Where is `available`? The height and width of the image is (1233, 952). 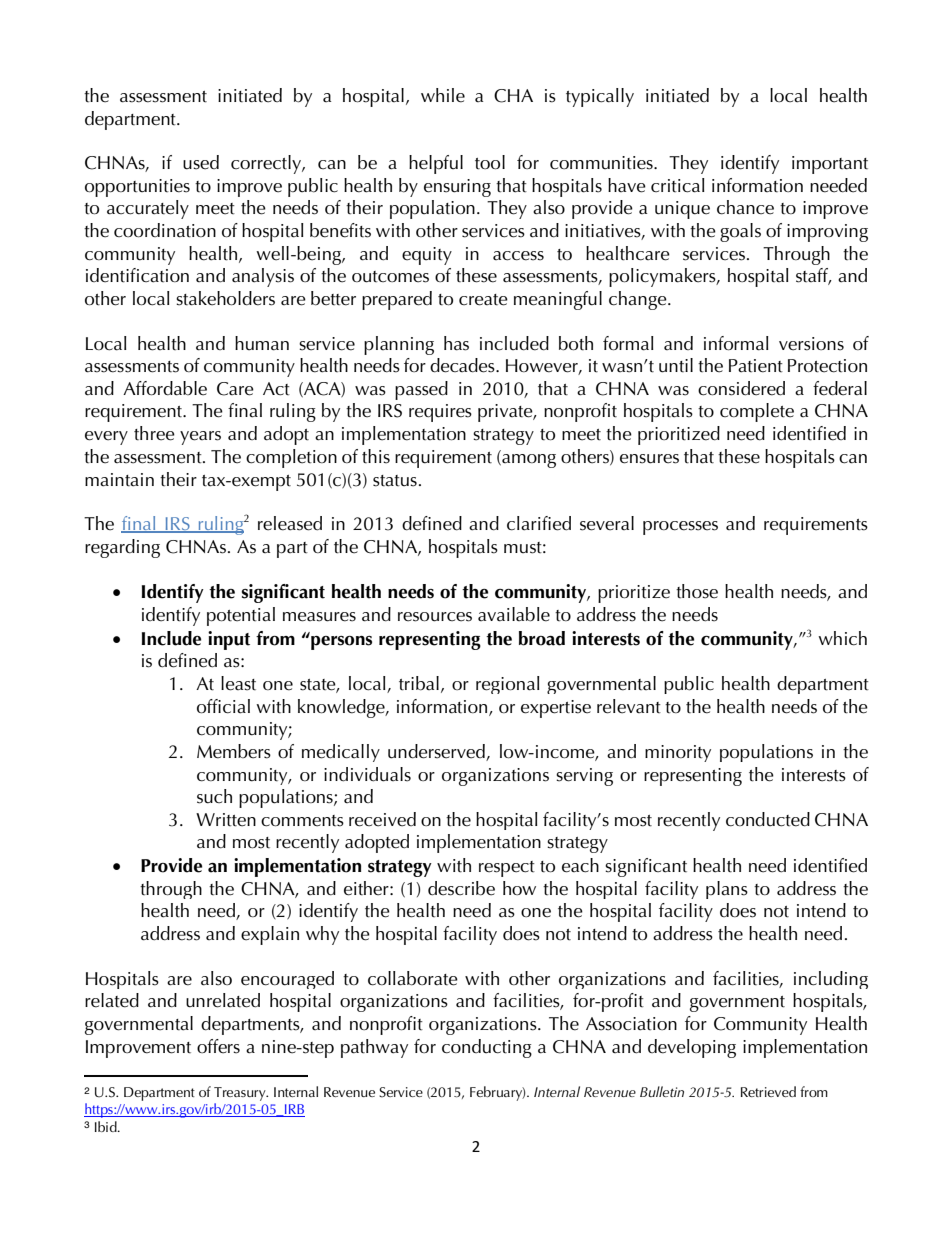
available is located at coordinates (514, 614).
